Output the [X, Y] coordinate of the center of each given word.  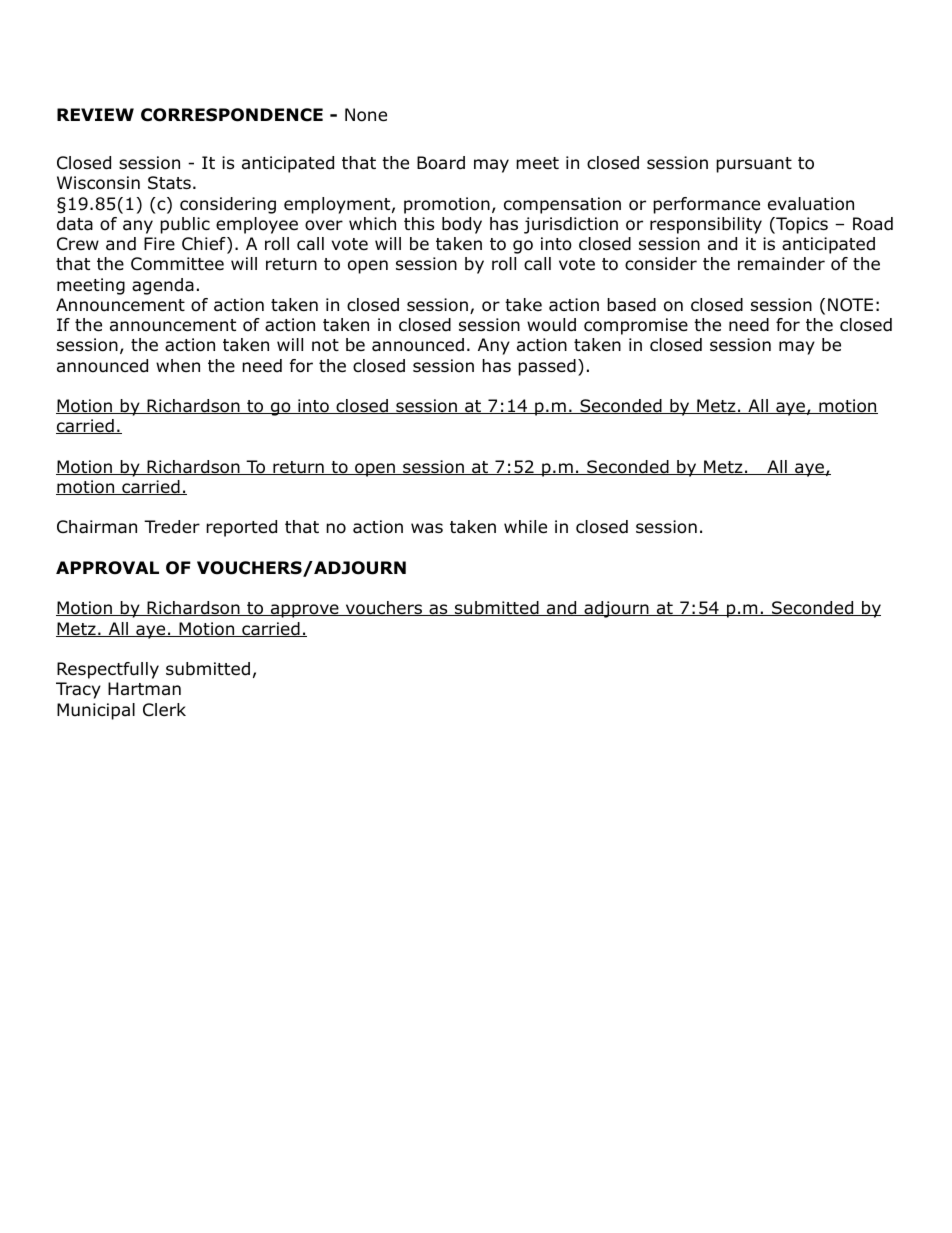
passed [547, 367]
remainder [781, 264]
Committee [177, 264]
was [427, 528]
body [462, 225]
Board [441, 163]
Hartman [144, 688]
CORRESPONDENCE [232, 115]
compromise [636, 326]
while [525, 527]
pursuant [754, 165]
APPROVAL [107, 568]
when [178, 365]
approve [304, 611]
